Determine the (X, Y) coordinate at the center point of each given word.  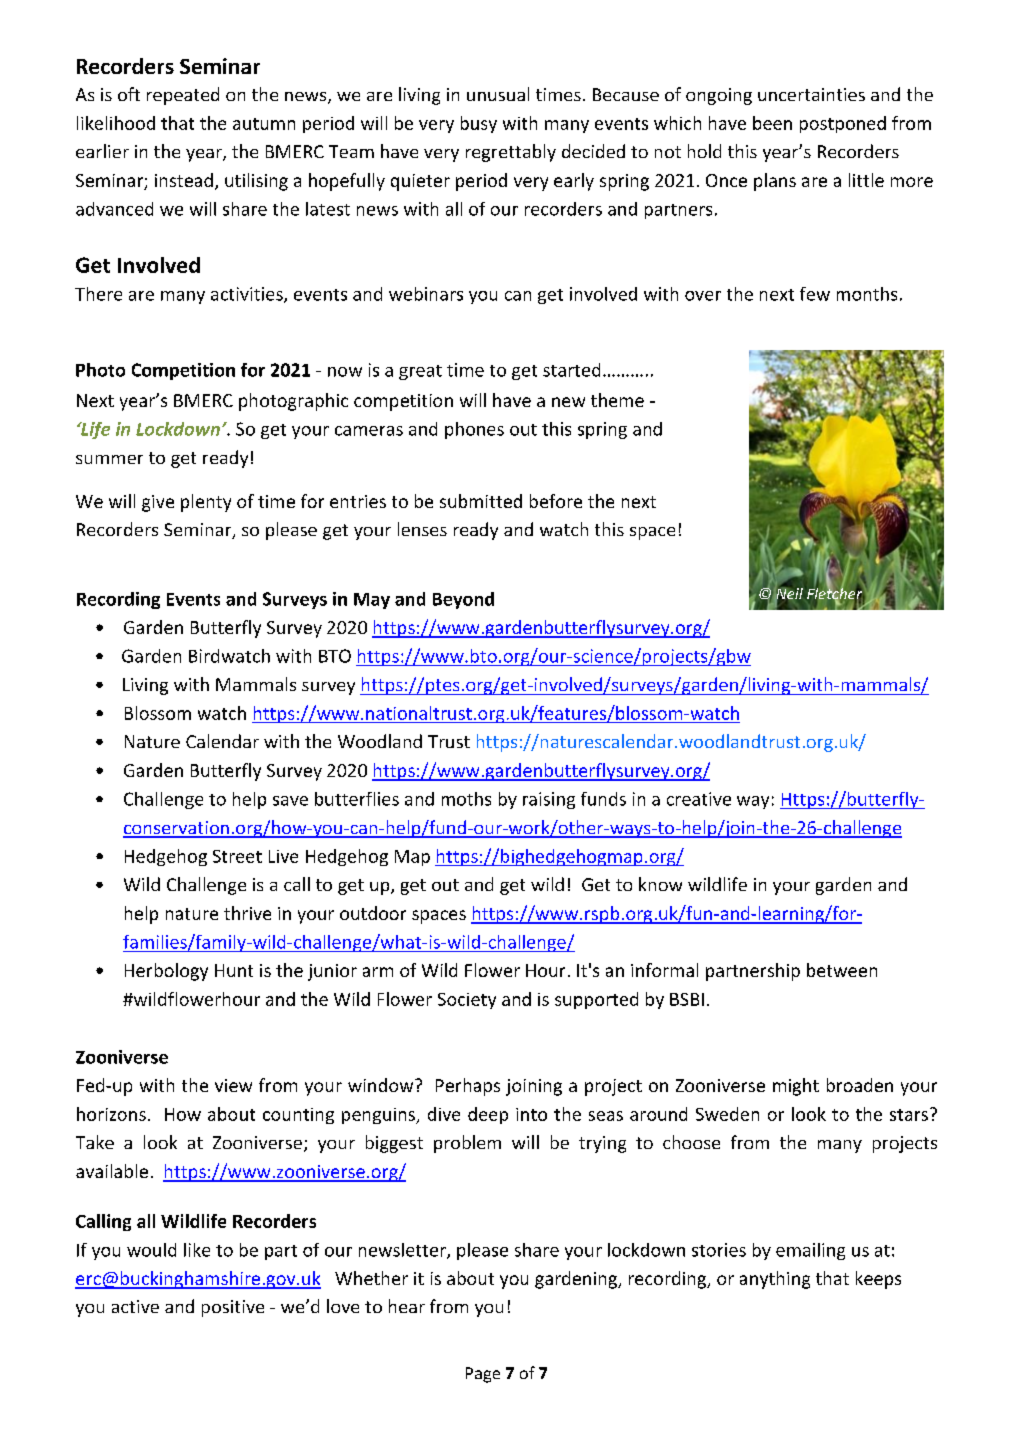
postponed (843, 124)
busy (479, 124)
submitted (481, 501)
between (842, 970)
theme (617, 400)
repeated (183, 96)
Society (467, 1001)
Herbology (166, 972)
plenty (206, 503)
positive (233, 1308)
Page (483, 1375)
